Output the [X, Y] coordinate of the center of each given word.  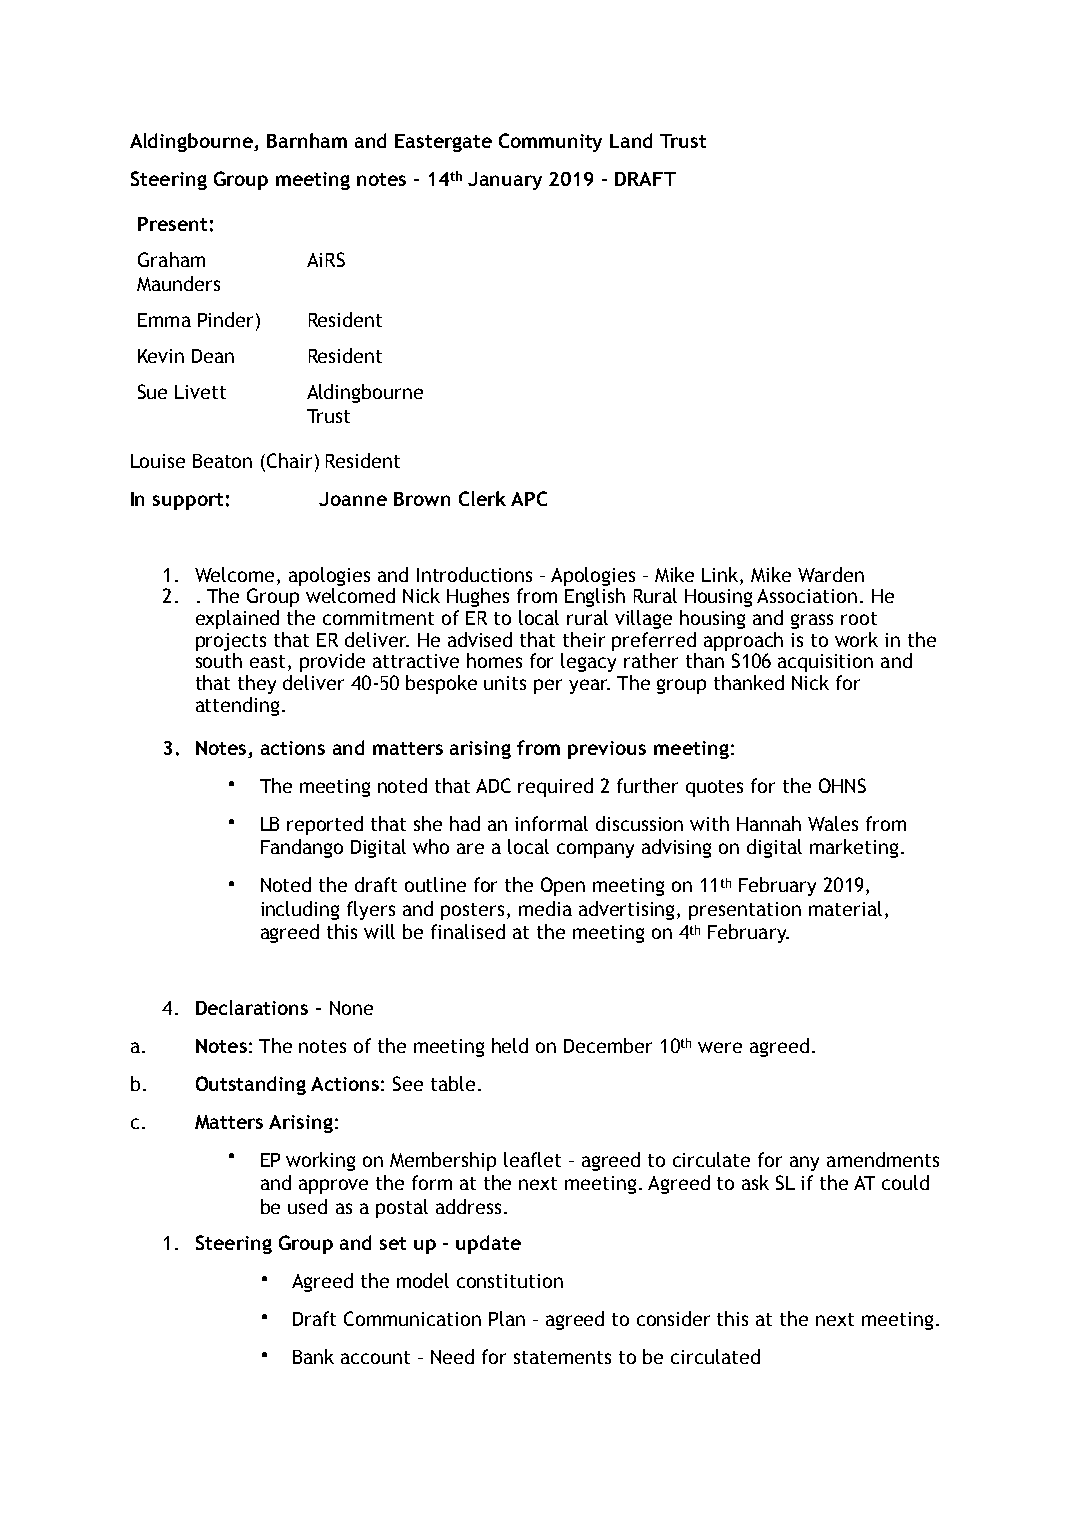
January [505, 181]
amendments [883, 1159]
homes [494, 660]
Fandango [302, 848]
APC [529, 498]
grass [812, 621]
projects [231, 642]
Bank [313, 1356]
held [510, 1045]
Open [563, 886]
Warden [831, 574]
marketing [854, 848]
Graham [171, 259]
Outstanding [251, 1085]
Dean [213, 356]
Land [631, 140]
